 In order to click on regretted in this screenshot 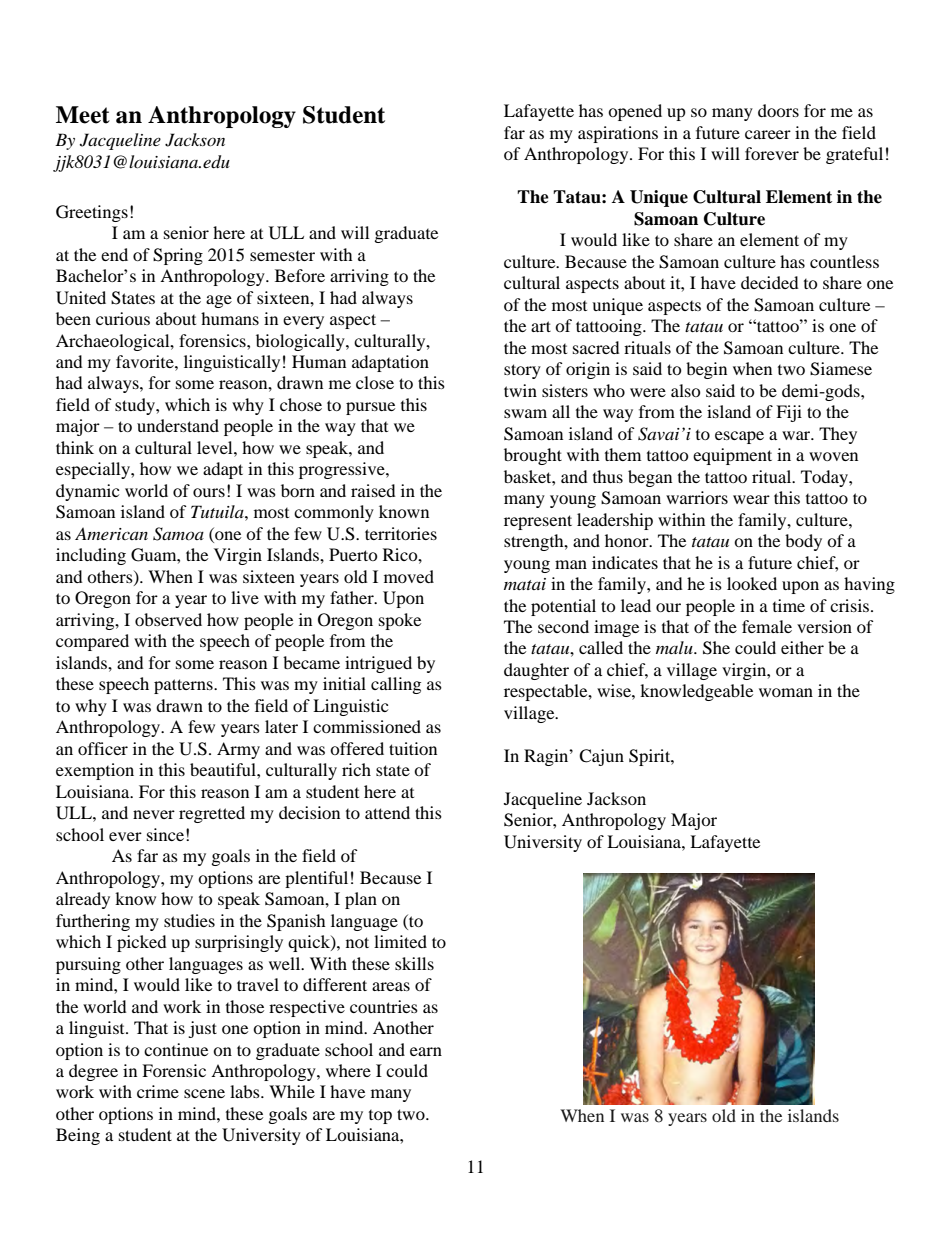, I will do `click(212, 814)`.
